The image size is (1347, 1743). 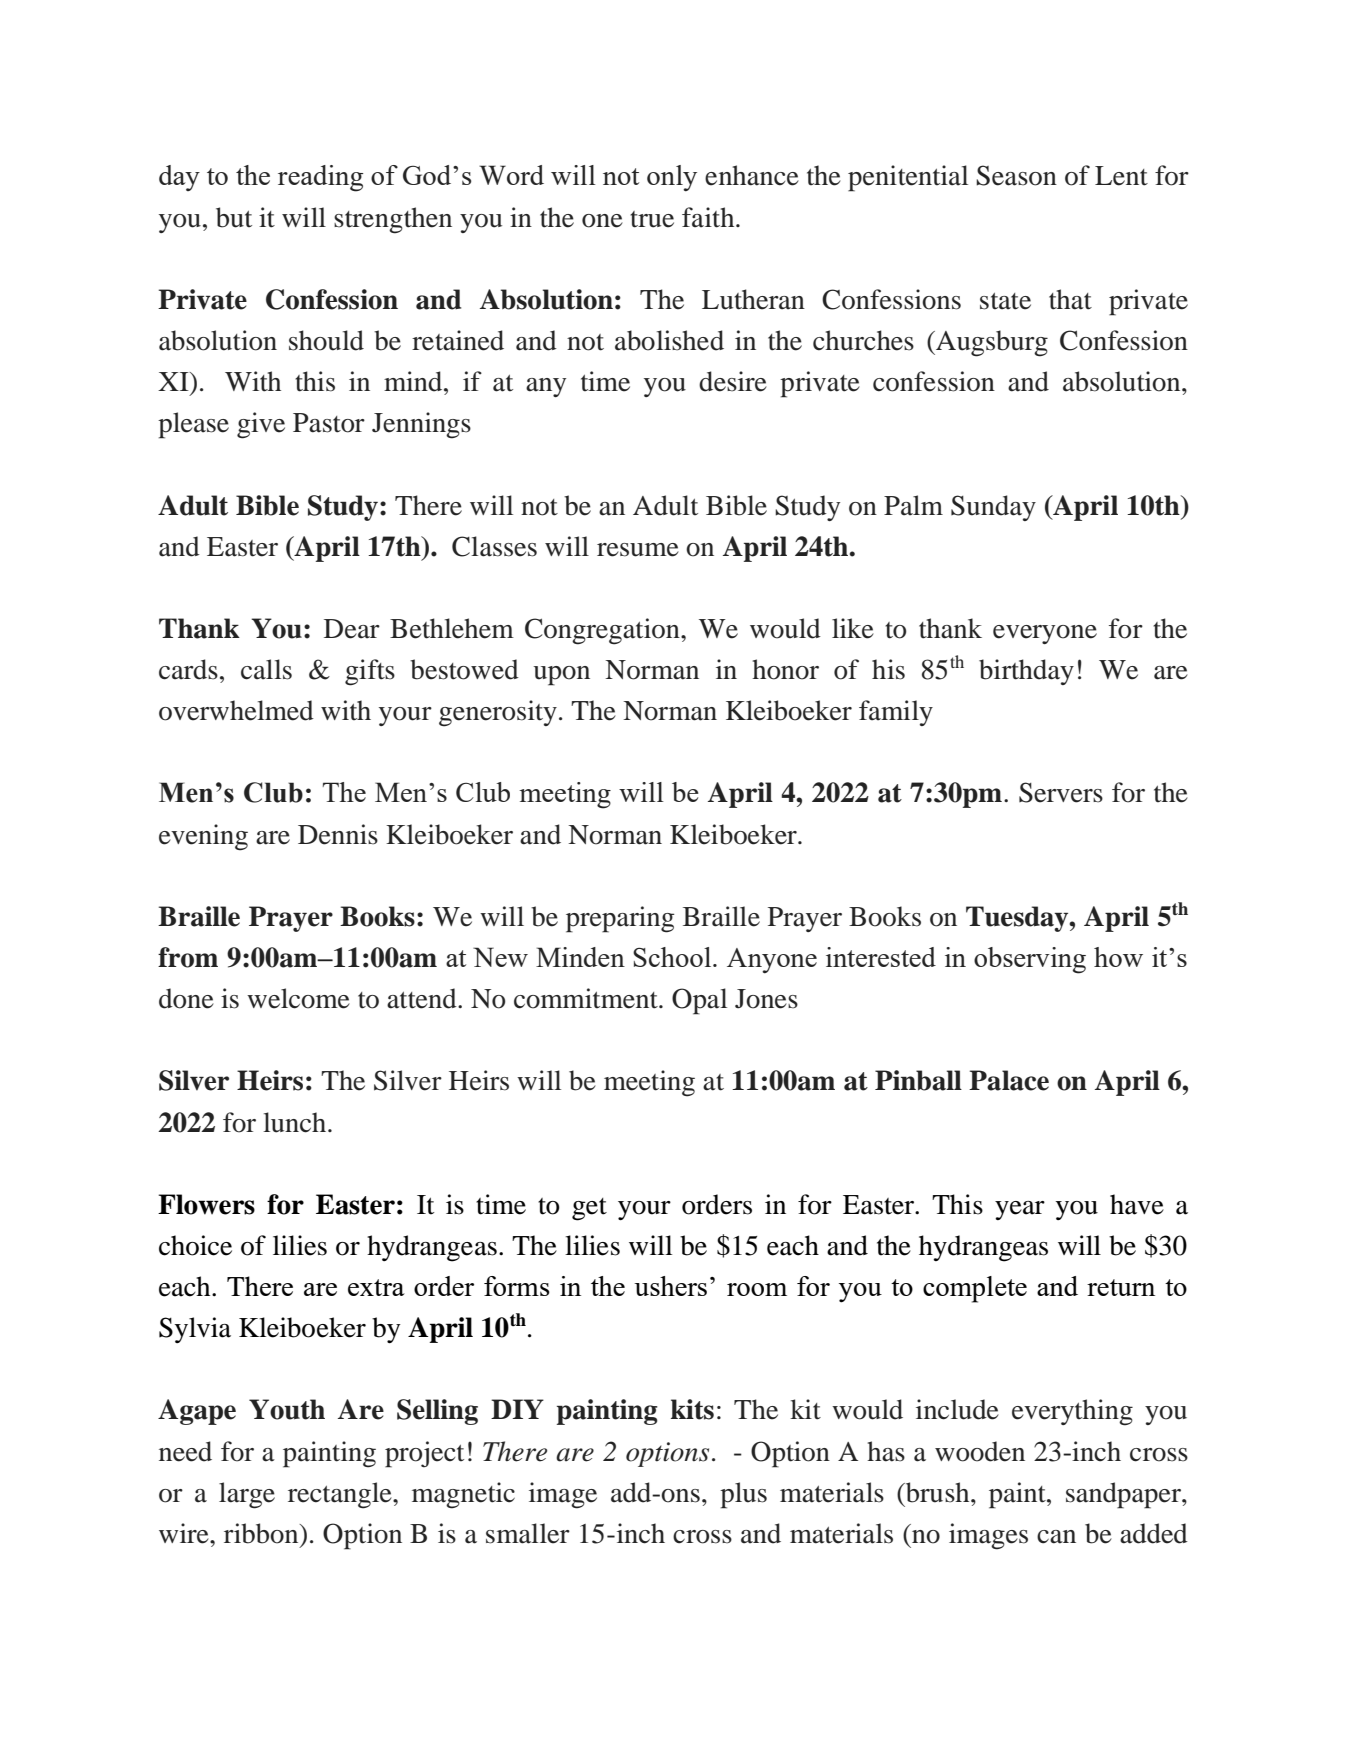 What do you see at coordinates (1056, 1537) in the screenshot?
I see `can` at bounding box center [1056, 1537].
